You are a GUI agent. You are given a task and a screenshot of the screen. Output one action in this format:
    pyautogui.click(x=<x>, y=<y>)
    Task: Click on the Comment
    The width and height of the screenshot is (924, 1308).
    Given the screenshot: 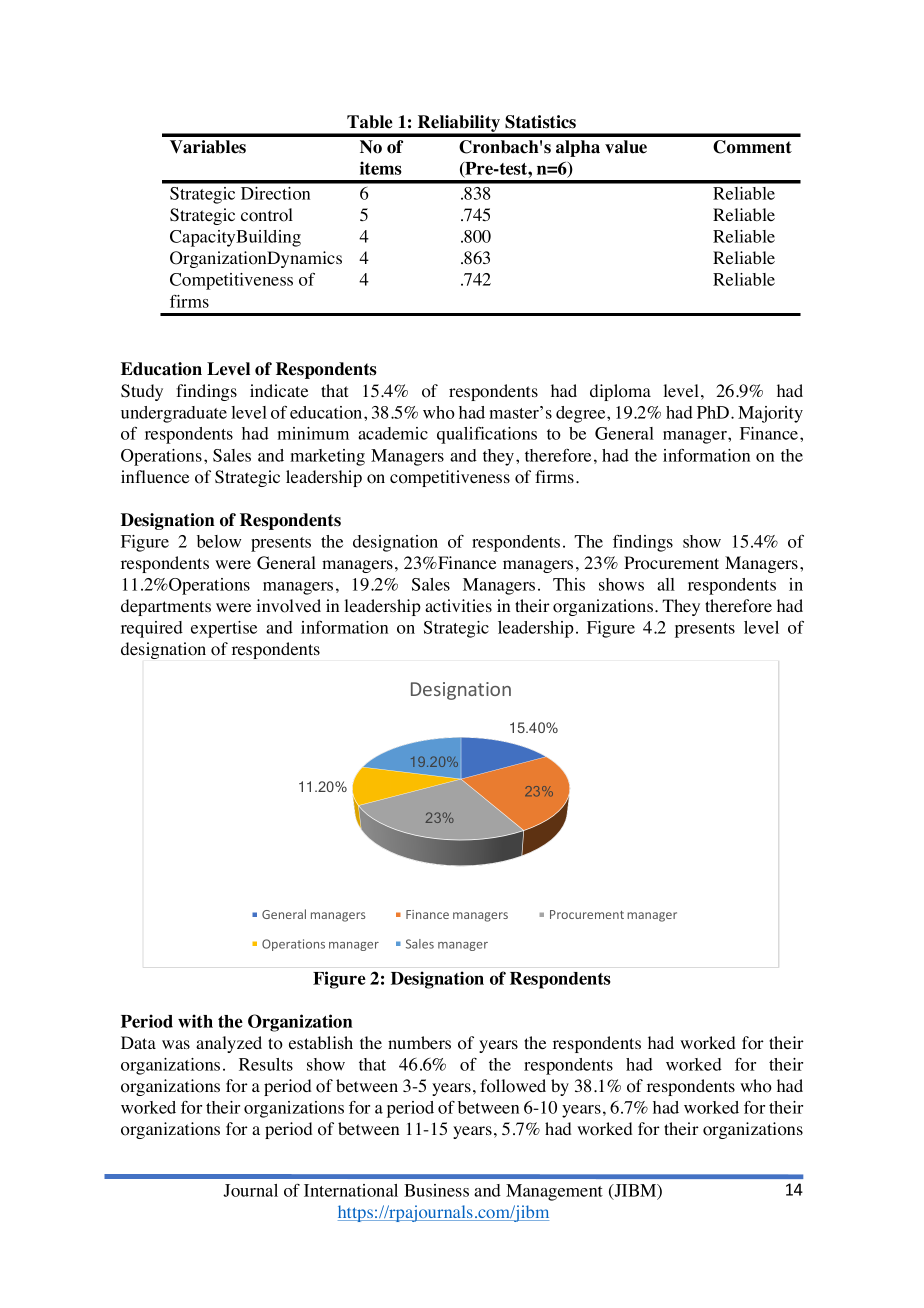 What is the action you would take?
    pyautogui.click(x=752, y=147)
